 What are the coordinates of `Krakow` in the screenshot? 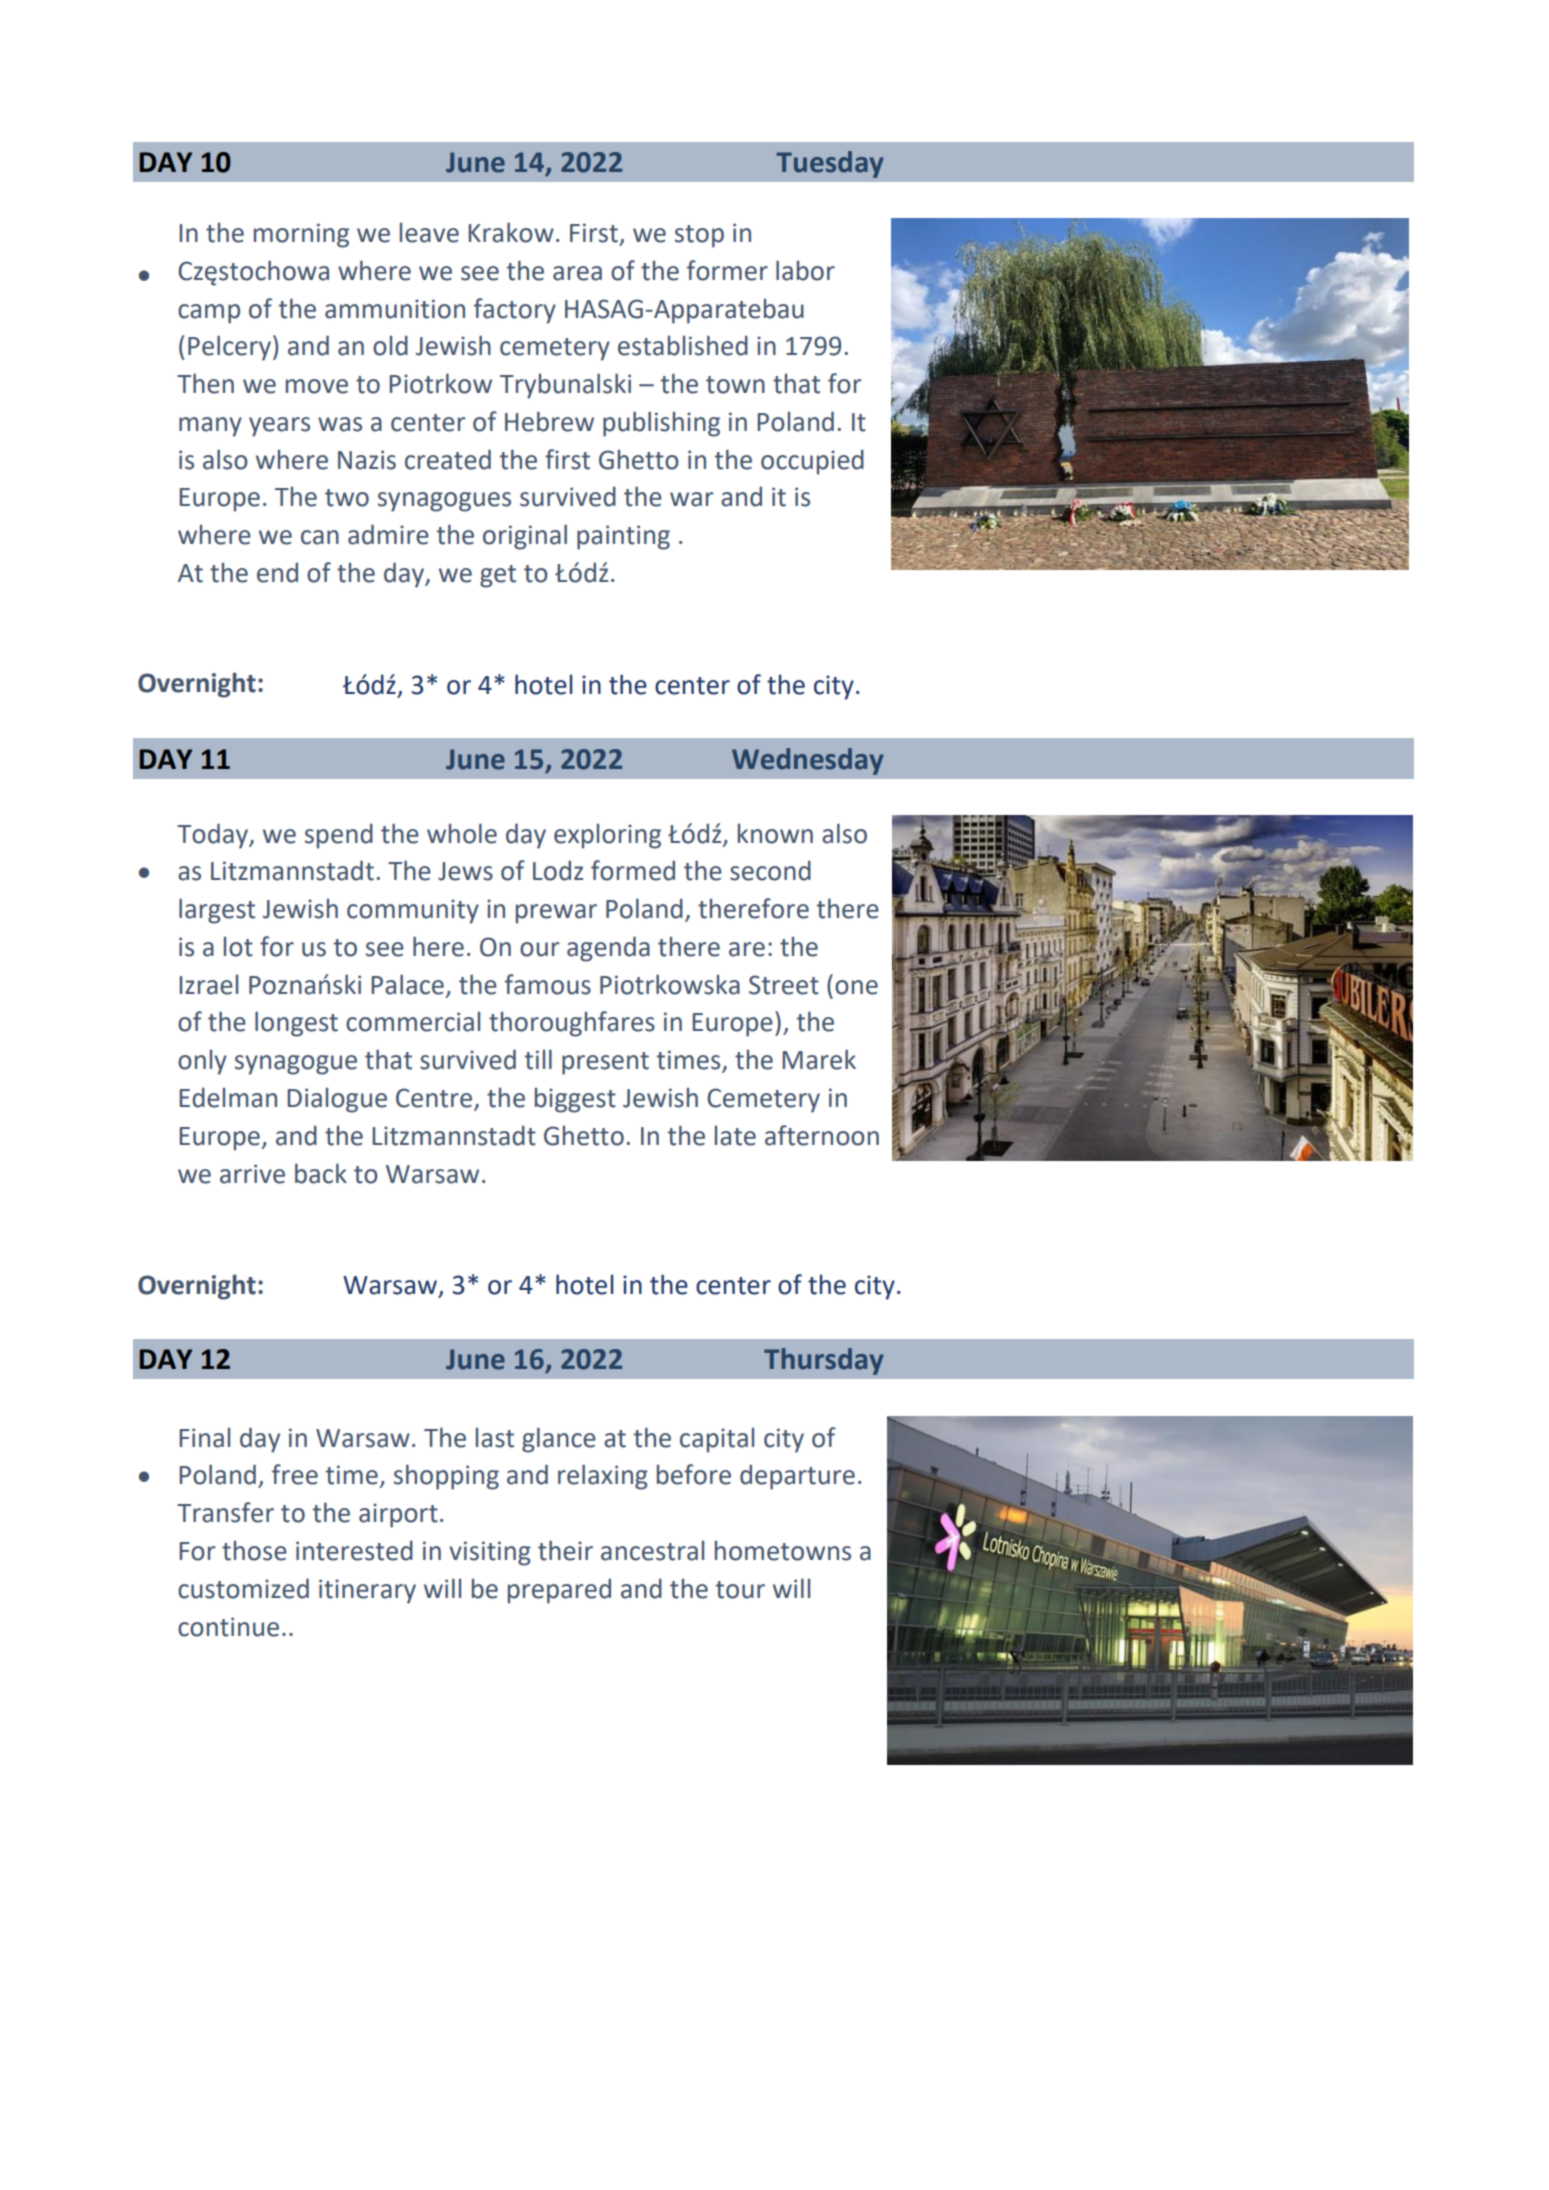 It's located at (511, 232).
